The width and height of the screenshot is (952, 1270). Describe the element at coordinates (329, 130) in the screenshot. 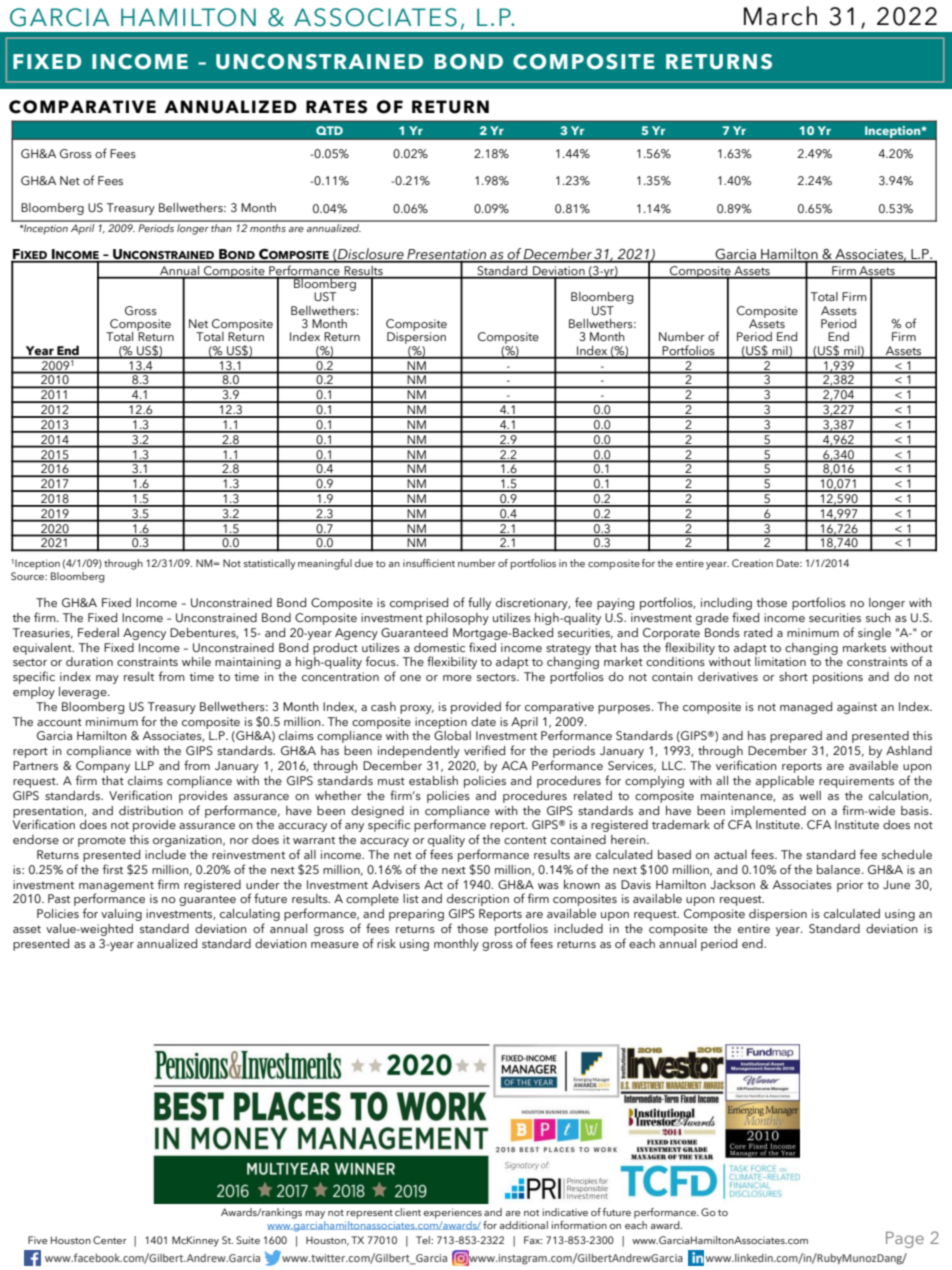

I see `QTD` at that location.
